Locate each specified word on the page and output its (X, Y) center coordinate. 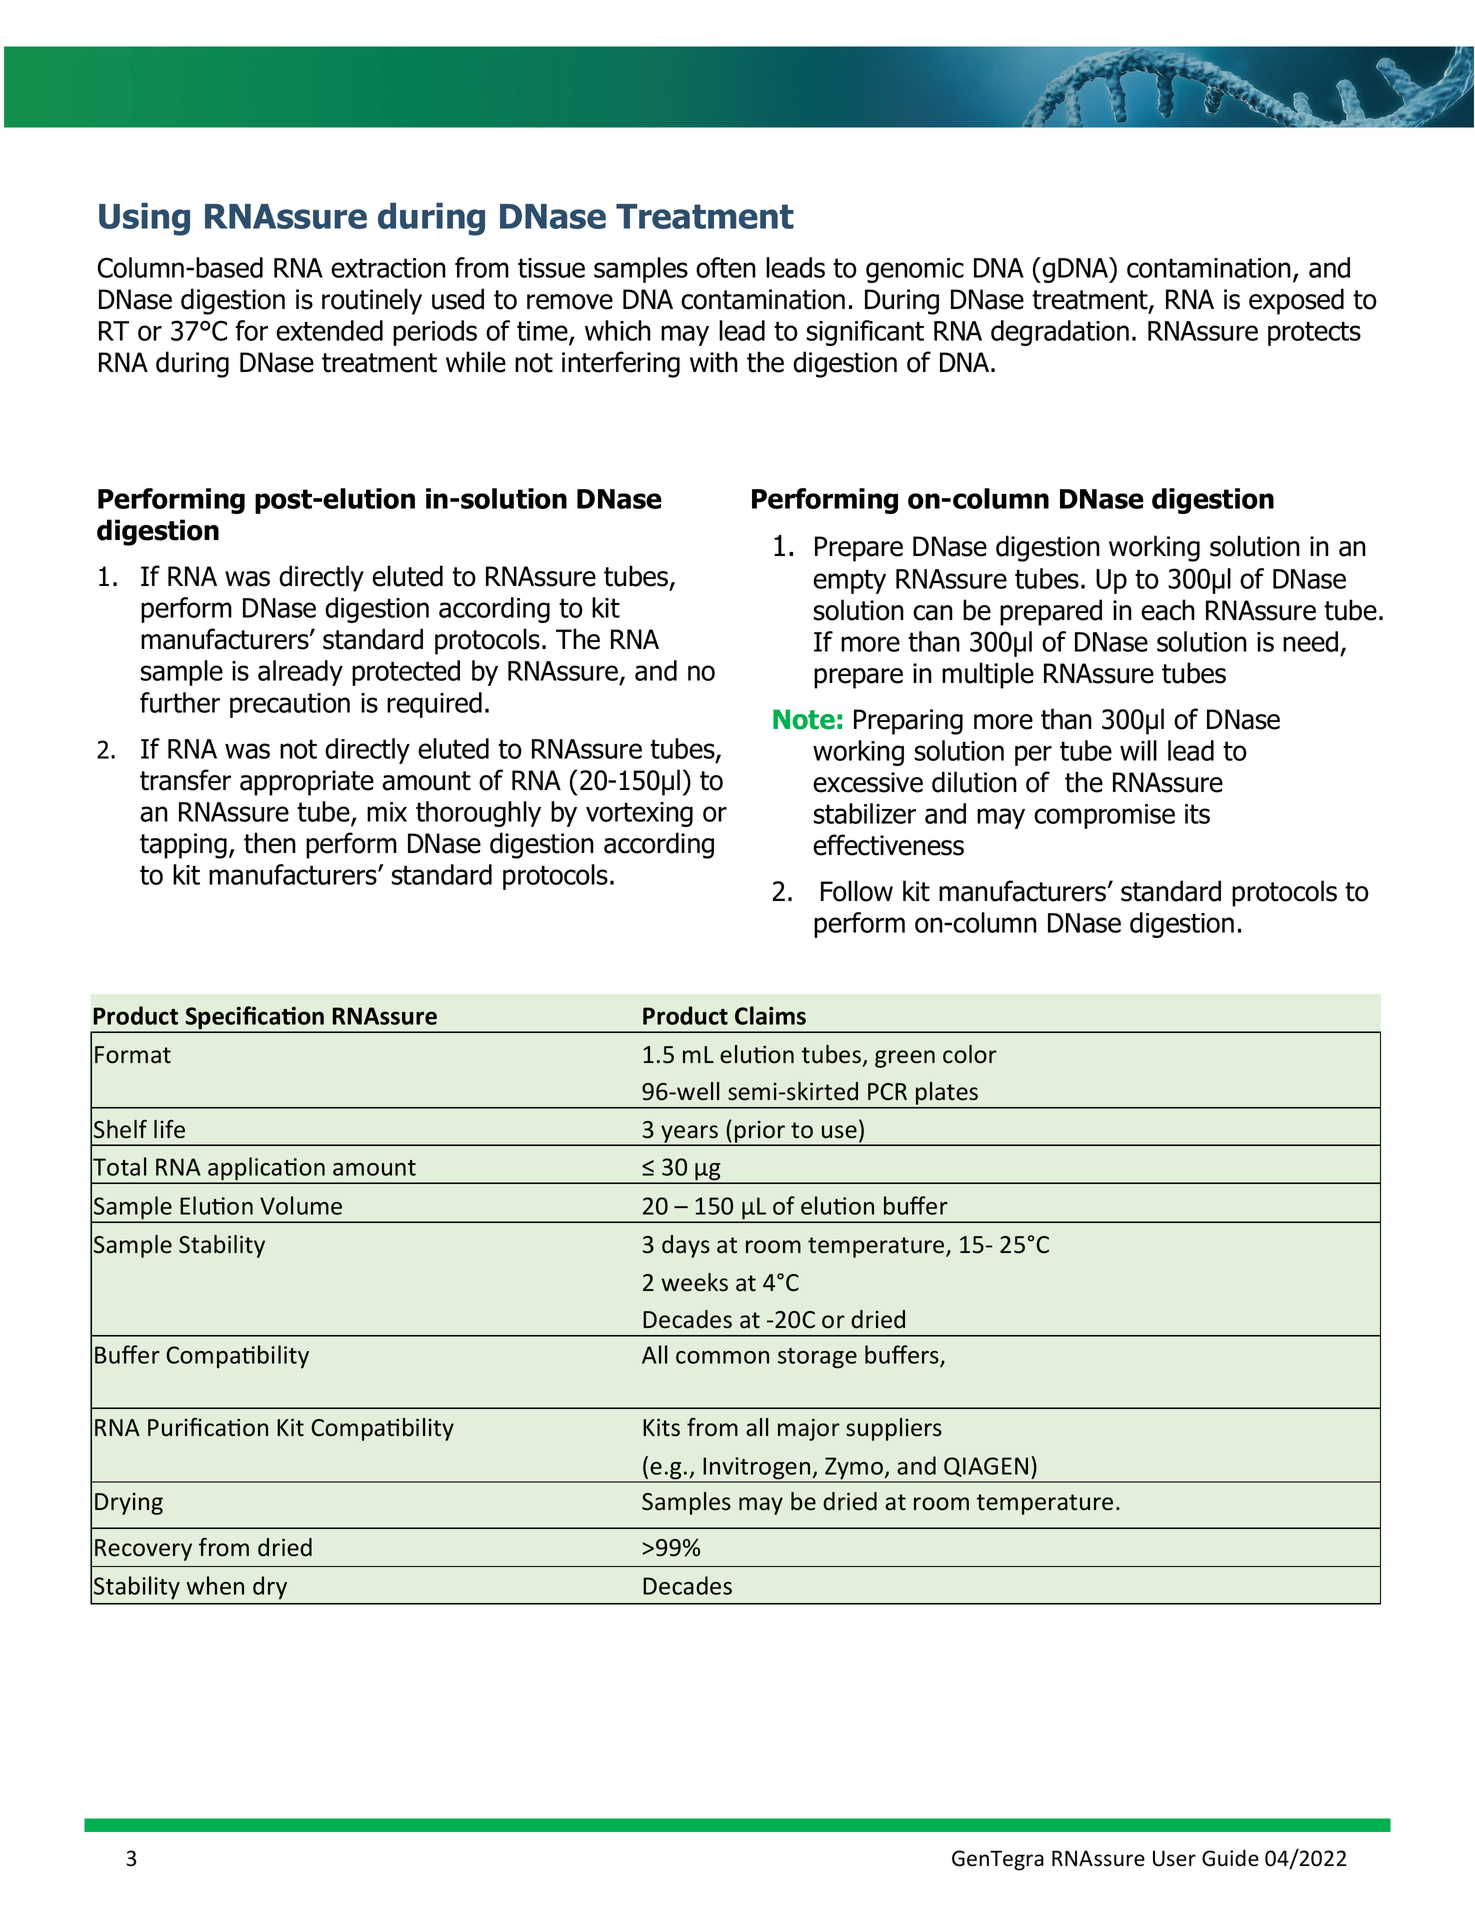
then (270, 843)
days (686, 1246)
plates (947, 1095)
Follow (857, 891)
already (300, 673)
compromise (1104, 816)
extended (329, 330)
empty (849, 581)
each (1168, 610)
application (266, 1170)
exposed (1296, 301)
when (215, 1585)
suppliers (894, 1429)
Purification (208, 1427)
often (726, 267)
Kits (661, 1427)
